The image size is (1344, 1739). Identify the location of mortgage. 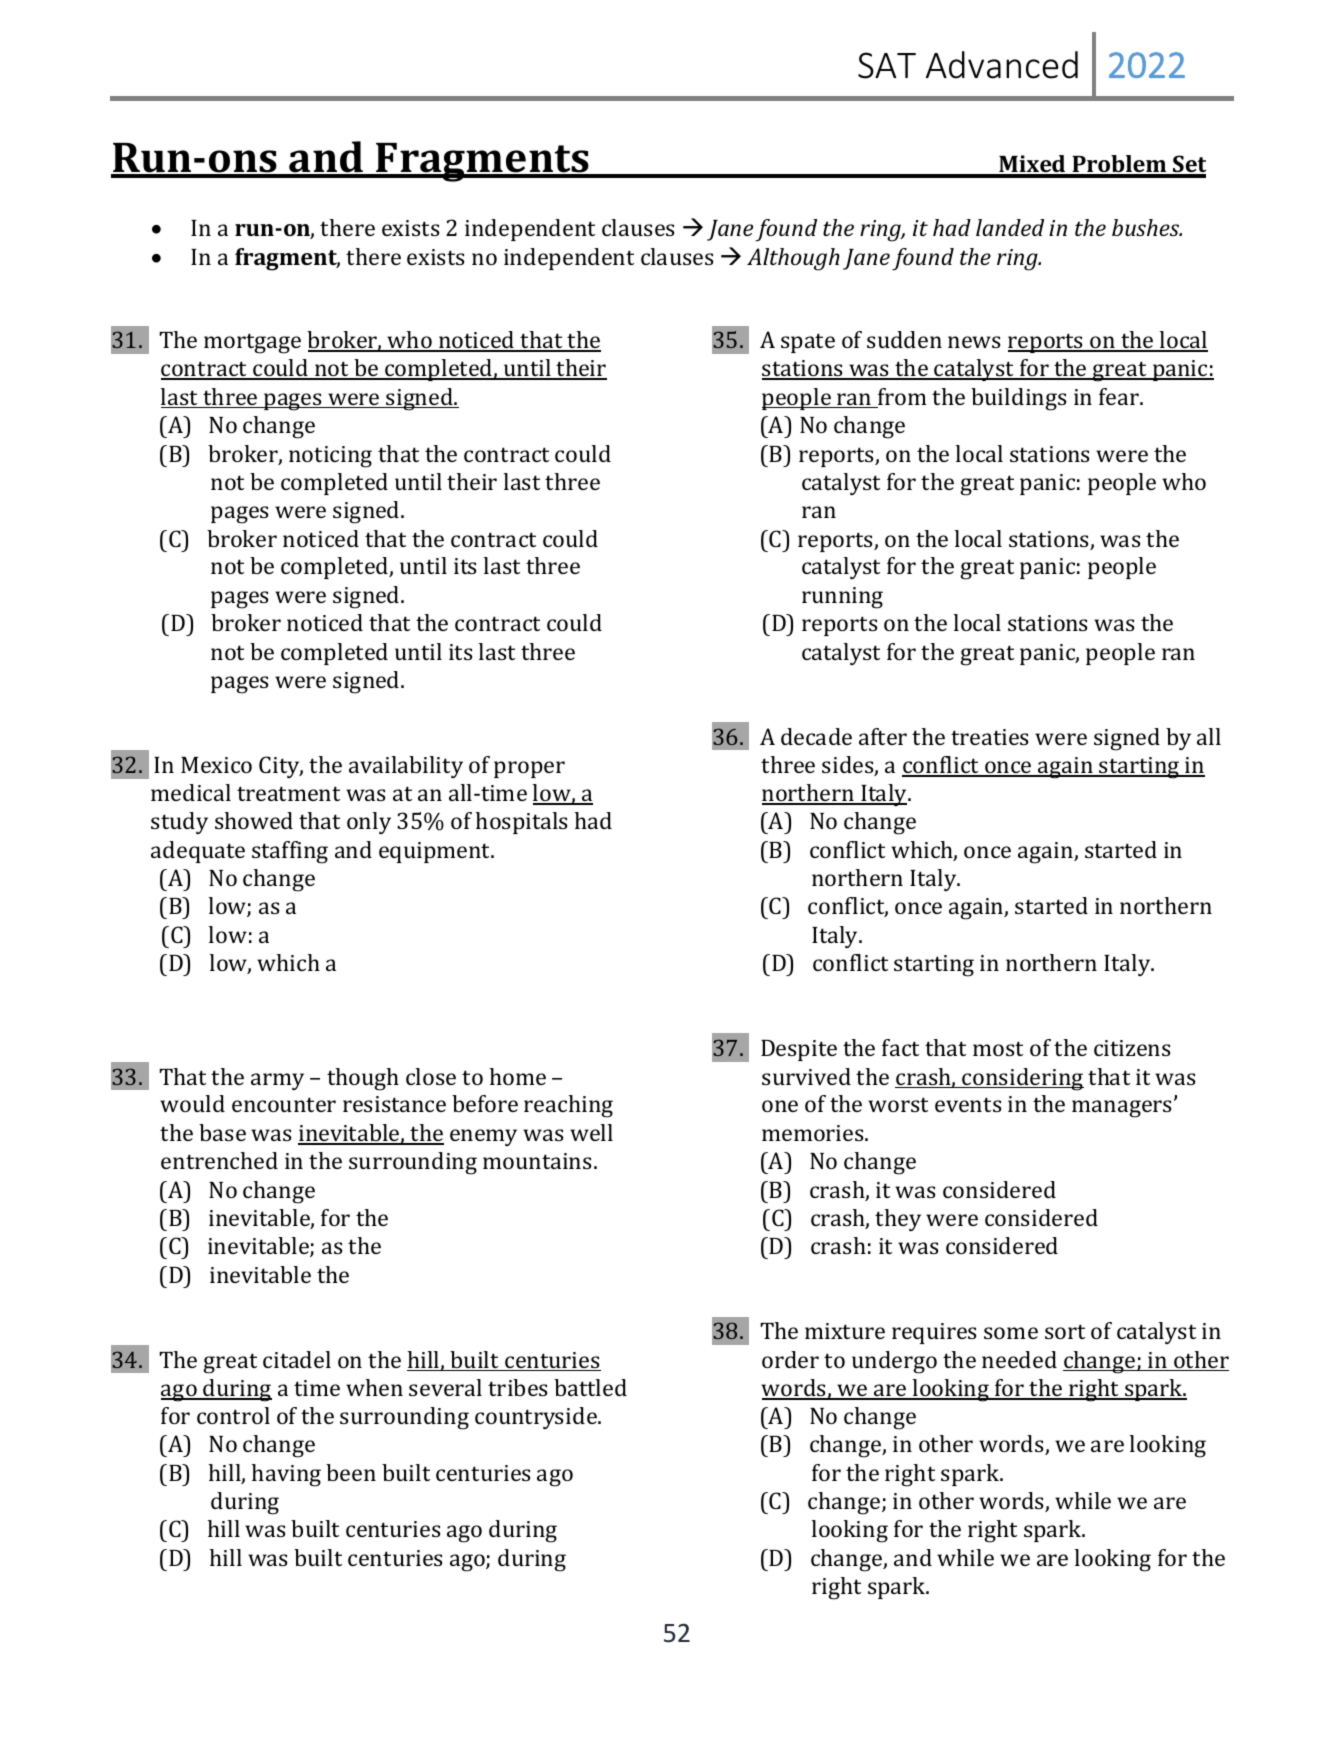
(252, 343).
